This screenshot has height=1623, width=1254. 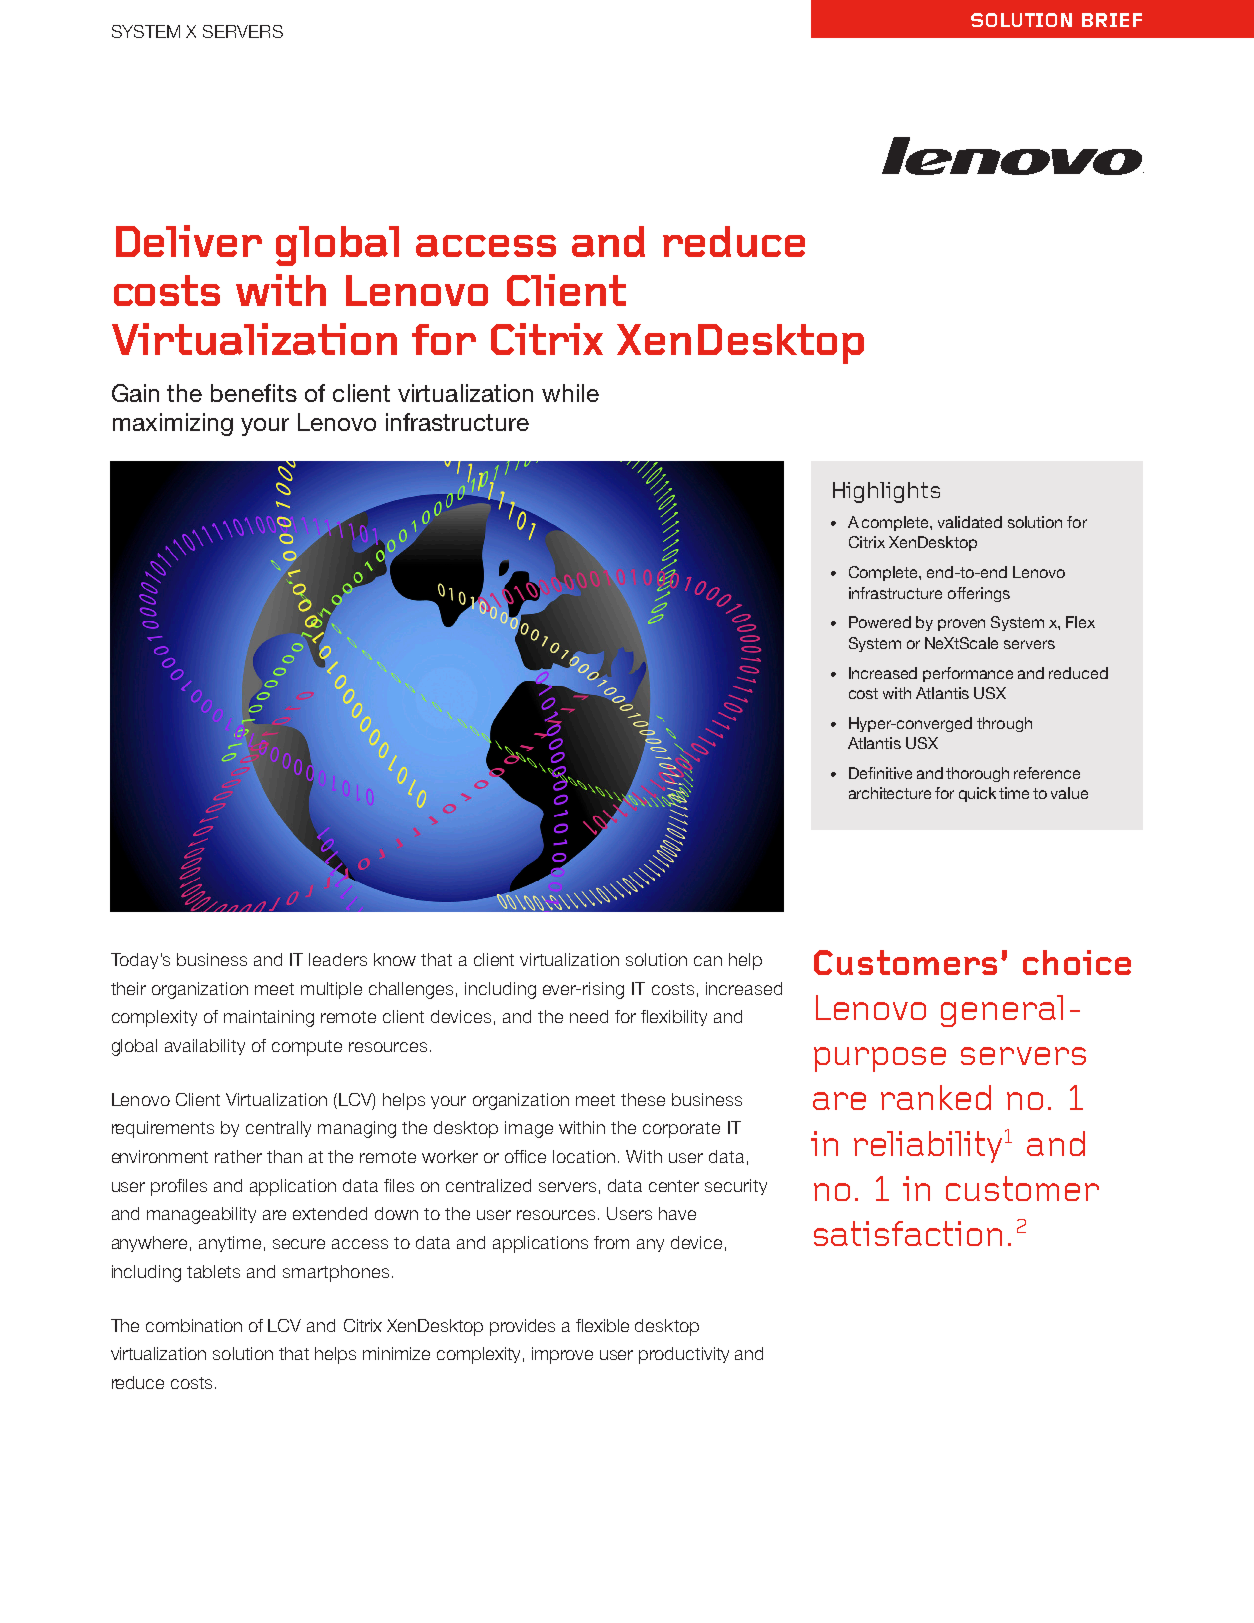 What do you see at coordinates (338, 959) in the screenshot?
I see `leaders` at bounding box center [338, 959].
